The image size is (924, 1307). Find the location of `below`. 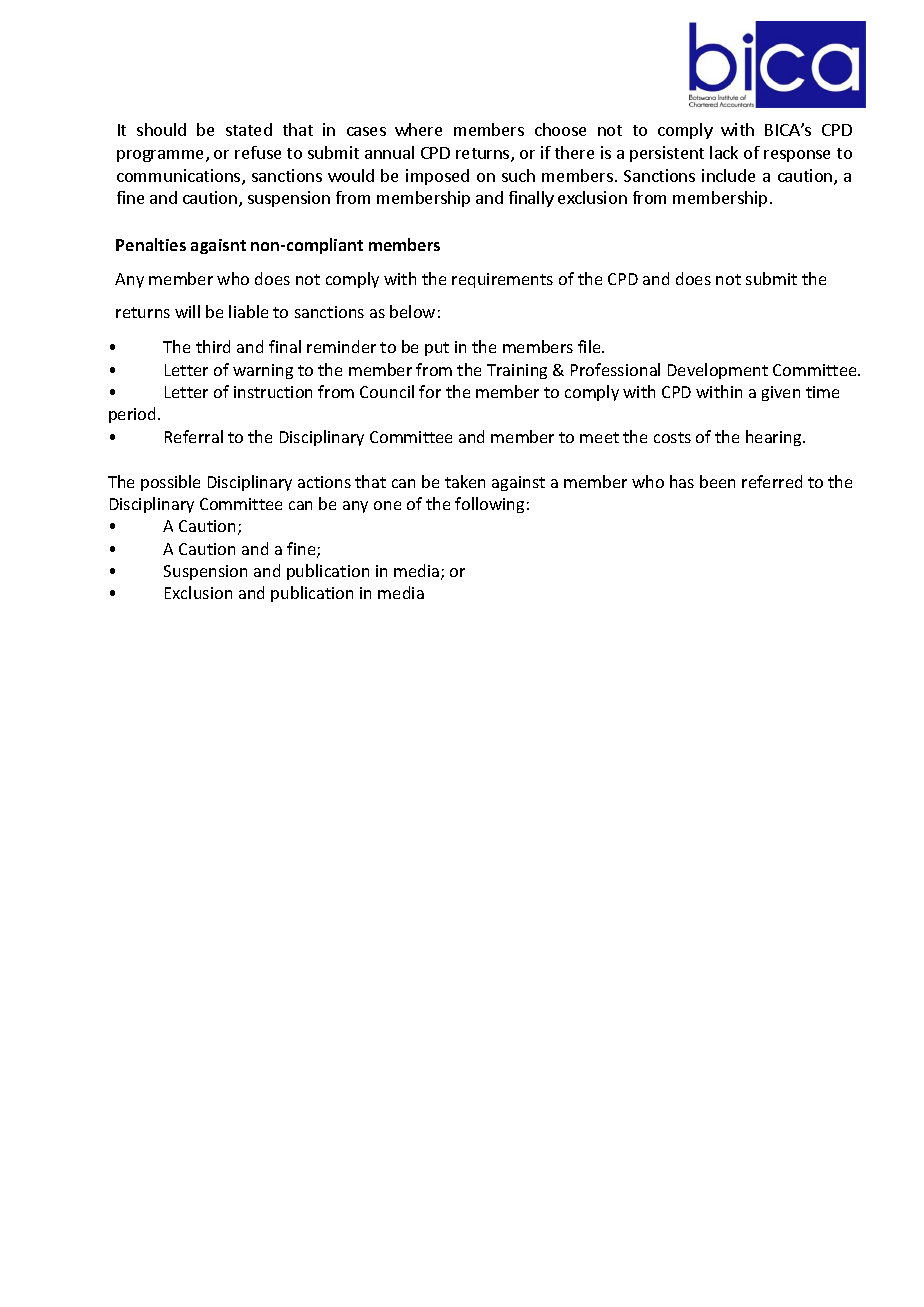

below is located at coordinates (412, 311).
